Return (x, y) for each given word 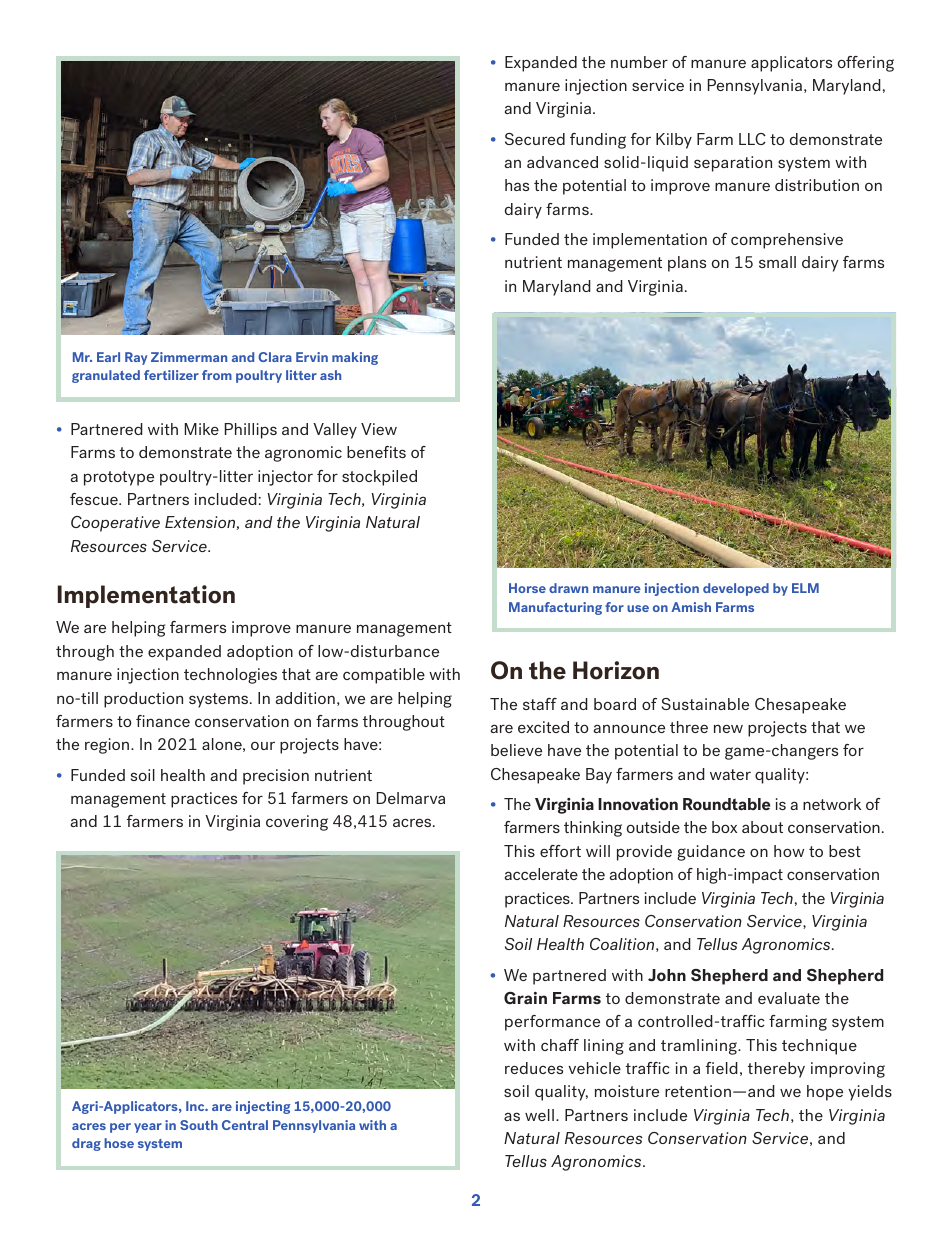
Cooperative (115, 524)
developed (736, 589)
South (199, 1125)
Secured (535, 139)
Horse (527, 588)
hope (825, 1093)
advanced (562, 162)
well (539, 1115)
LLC (752, 139)
